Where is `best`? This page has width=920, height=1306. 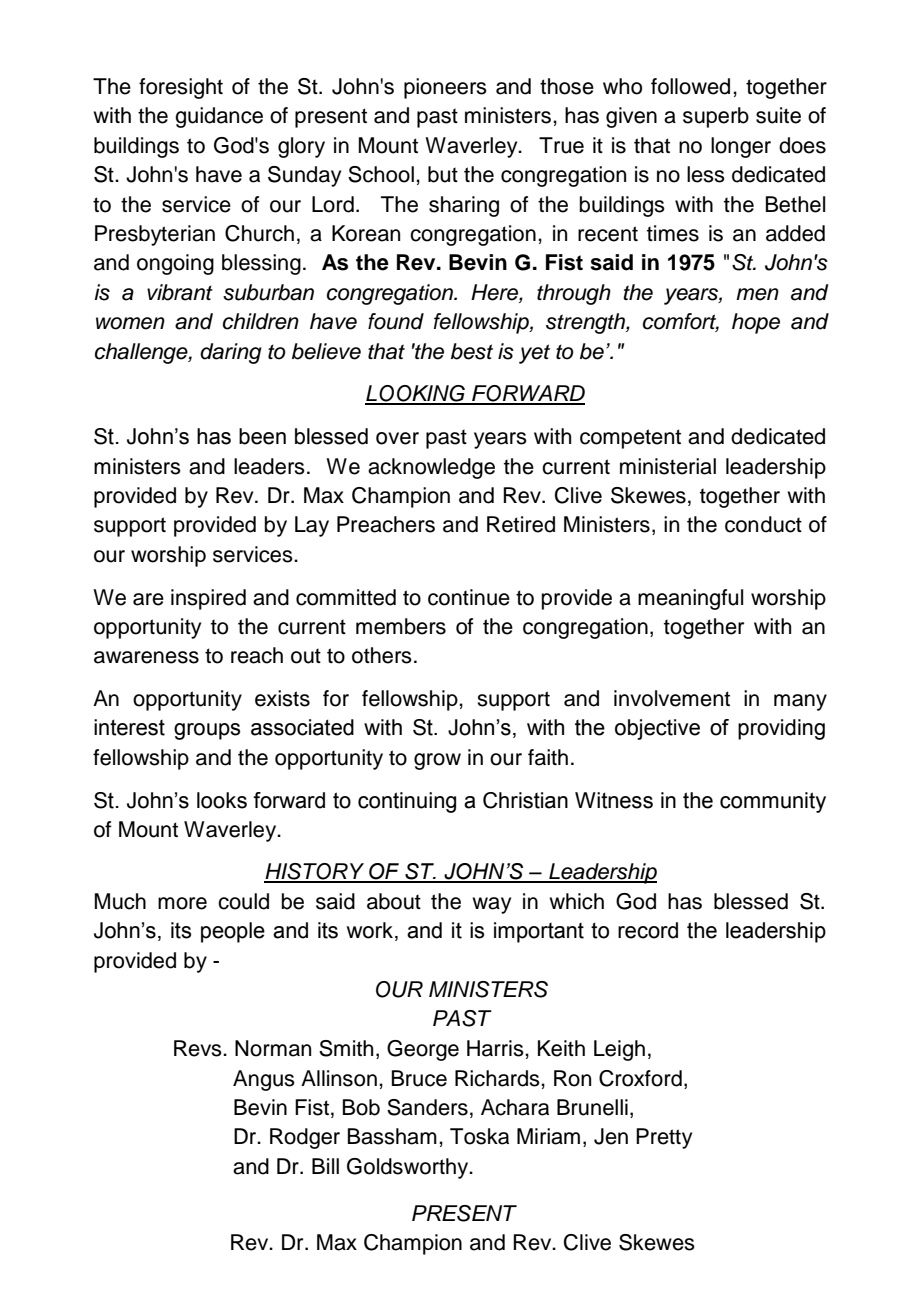 best is located at coordinates (472, 351).
